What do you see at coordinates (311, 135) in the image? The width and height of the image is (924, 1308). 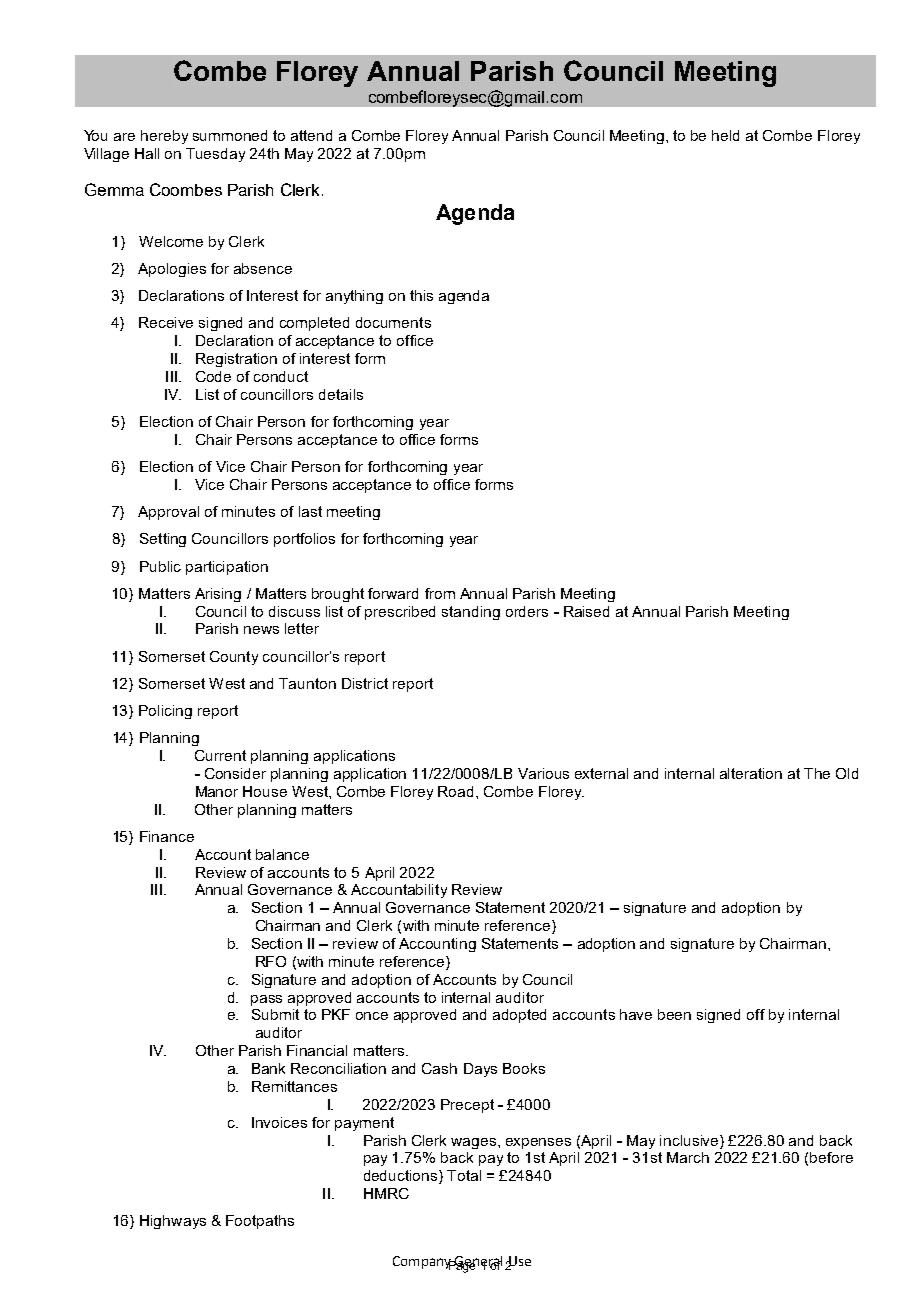 I see `attend` at bounding box center [311, 135].
